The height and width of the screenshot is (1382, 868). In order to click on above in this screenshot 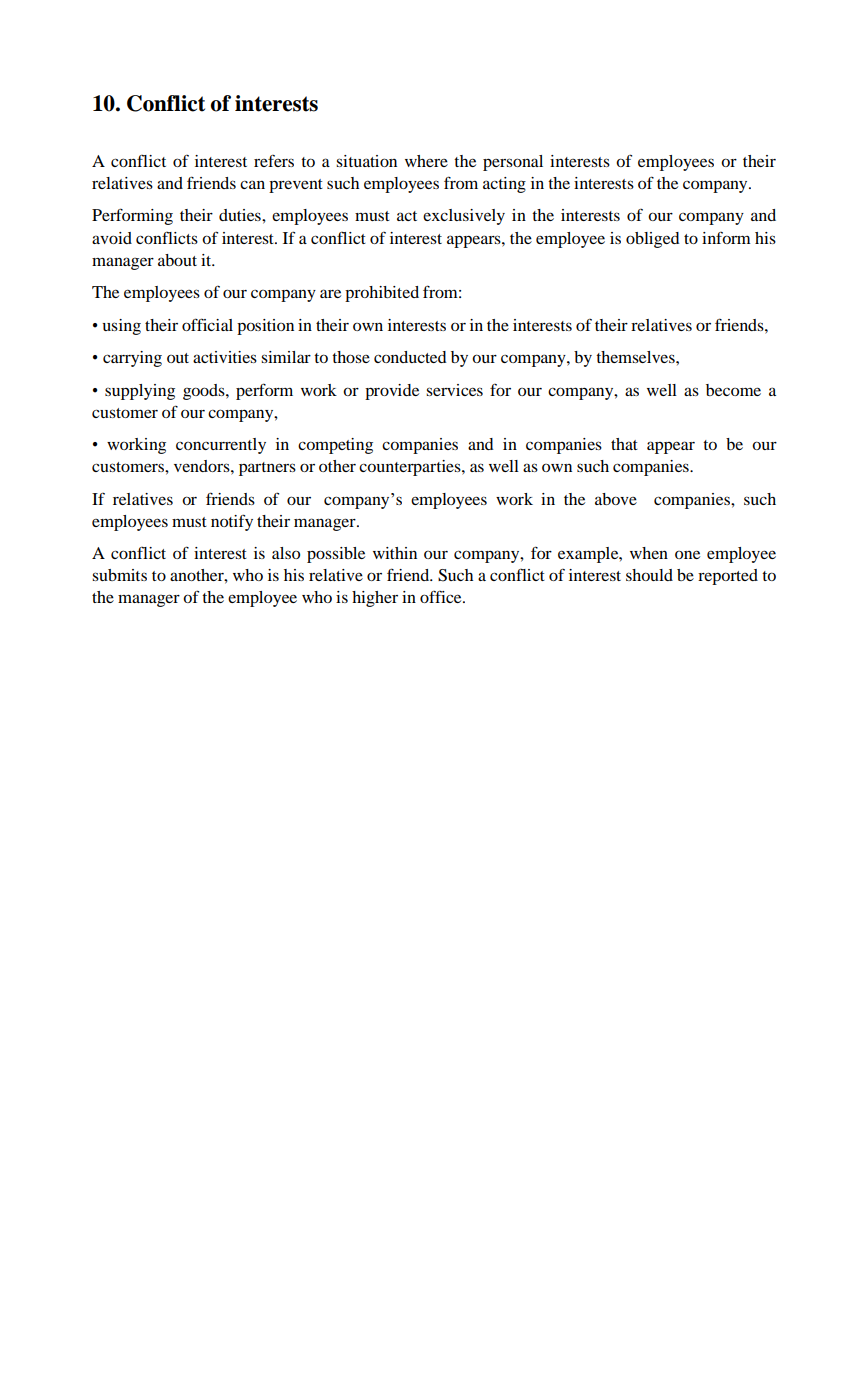, I will do `click(616, 499)`.
